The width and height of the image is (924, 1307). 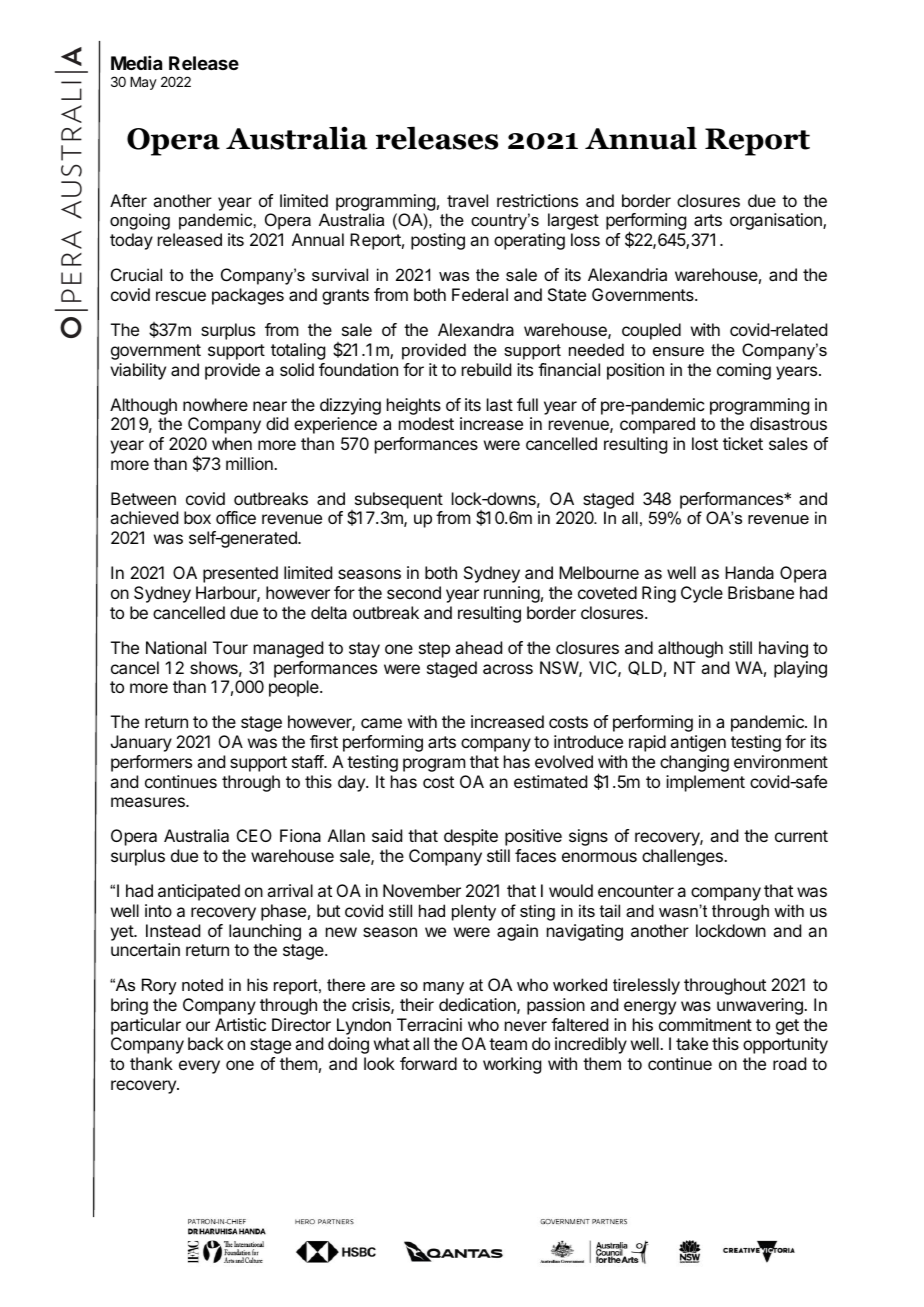 I want to click on nowhere, so click(x=215, y=404).
